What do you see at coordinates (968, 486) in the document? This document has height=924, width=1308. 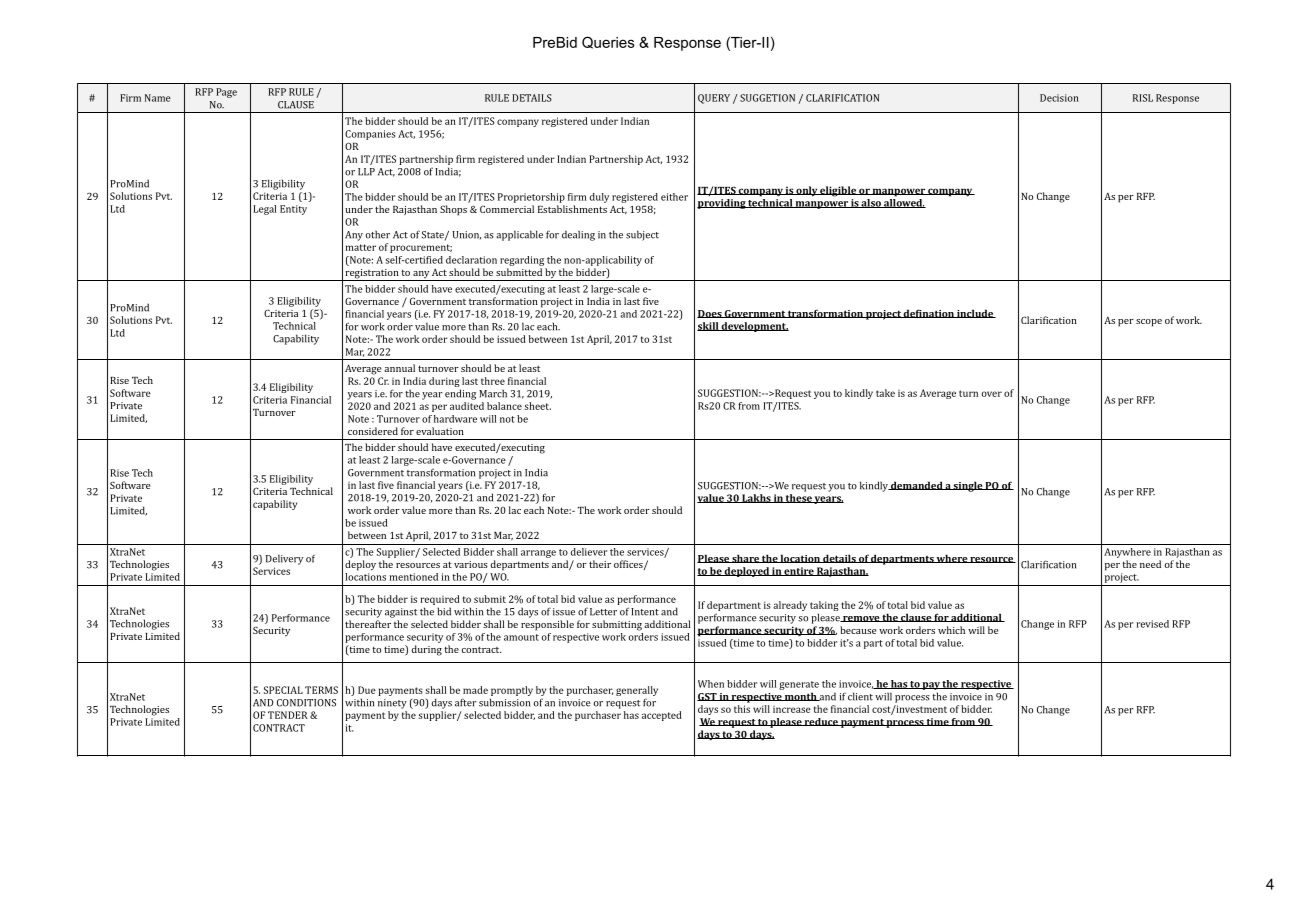 I see `single` at bounding box center [968, 486].
